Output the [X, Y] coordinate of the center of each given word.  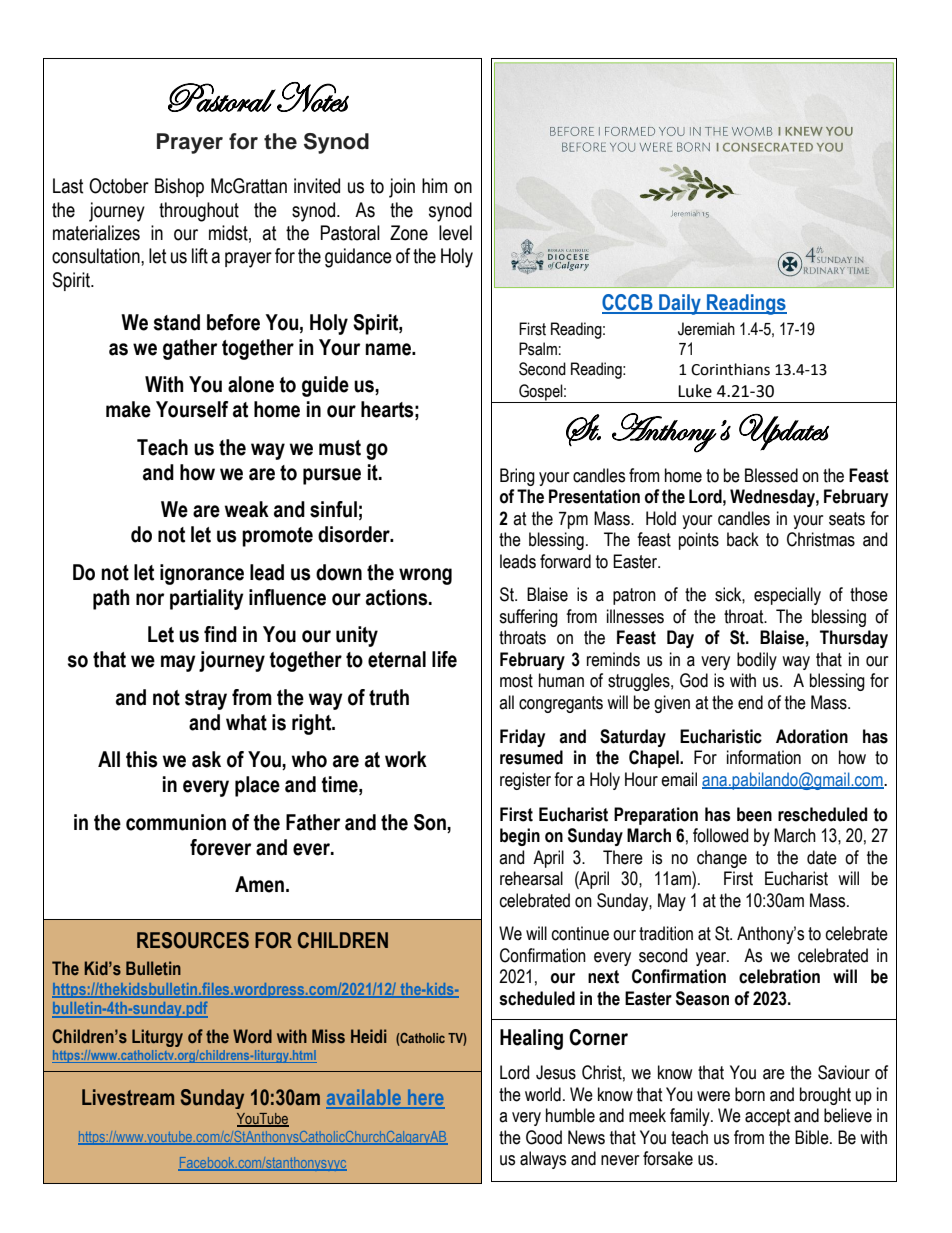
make [128, 409]
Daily [680, 304]
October [119, 186]
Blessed [771, 475]
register [525, 781]
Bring [517, 477]
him [434, 185]
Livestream [128, 1097]
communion [176, 822]
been [754, 814]
